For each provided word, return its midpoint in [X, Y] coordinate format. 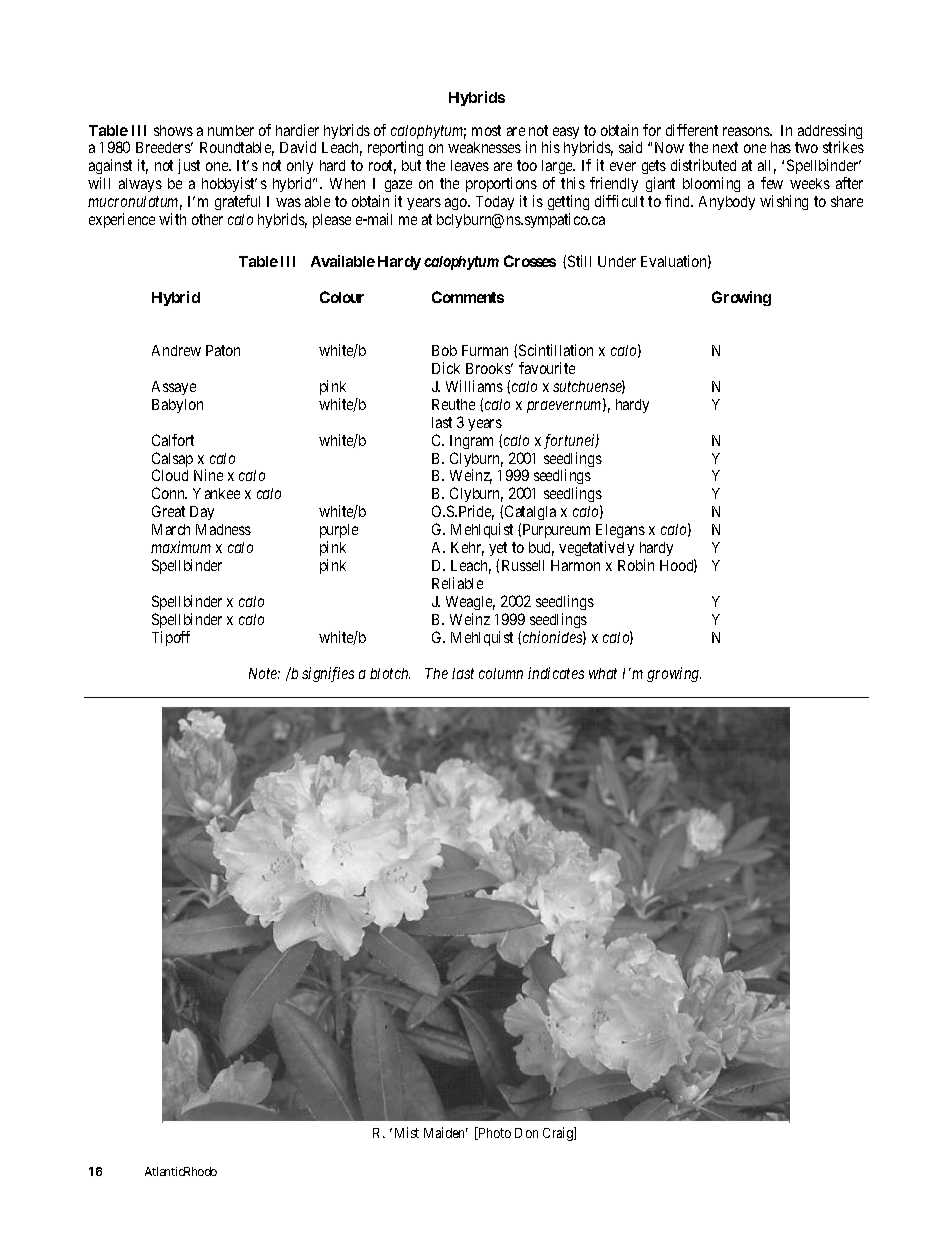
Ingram [471, 442]
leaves [470, 165]
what [603, 673]
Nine [208, 475]
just [189, 166]
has [781, 147]
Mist [407, 1132]
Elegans [620, 533]
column [501, 673]
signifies [328, 674]
